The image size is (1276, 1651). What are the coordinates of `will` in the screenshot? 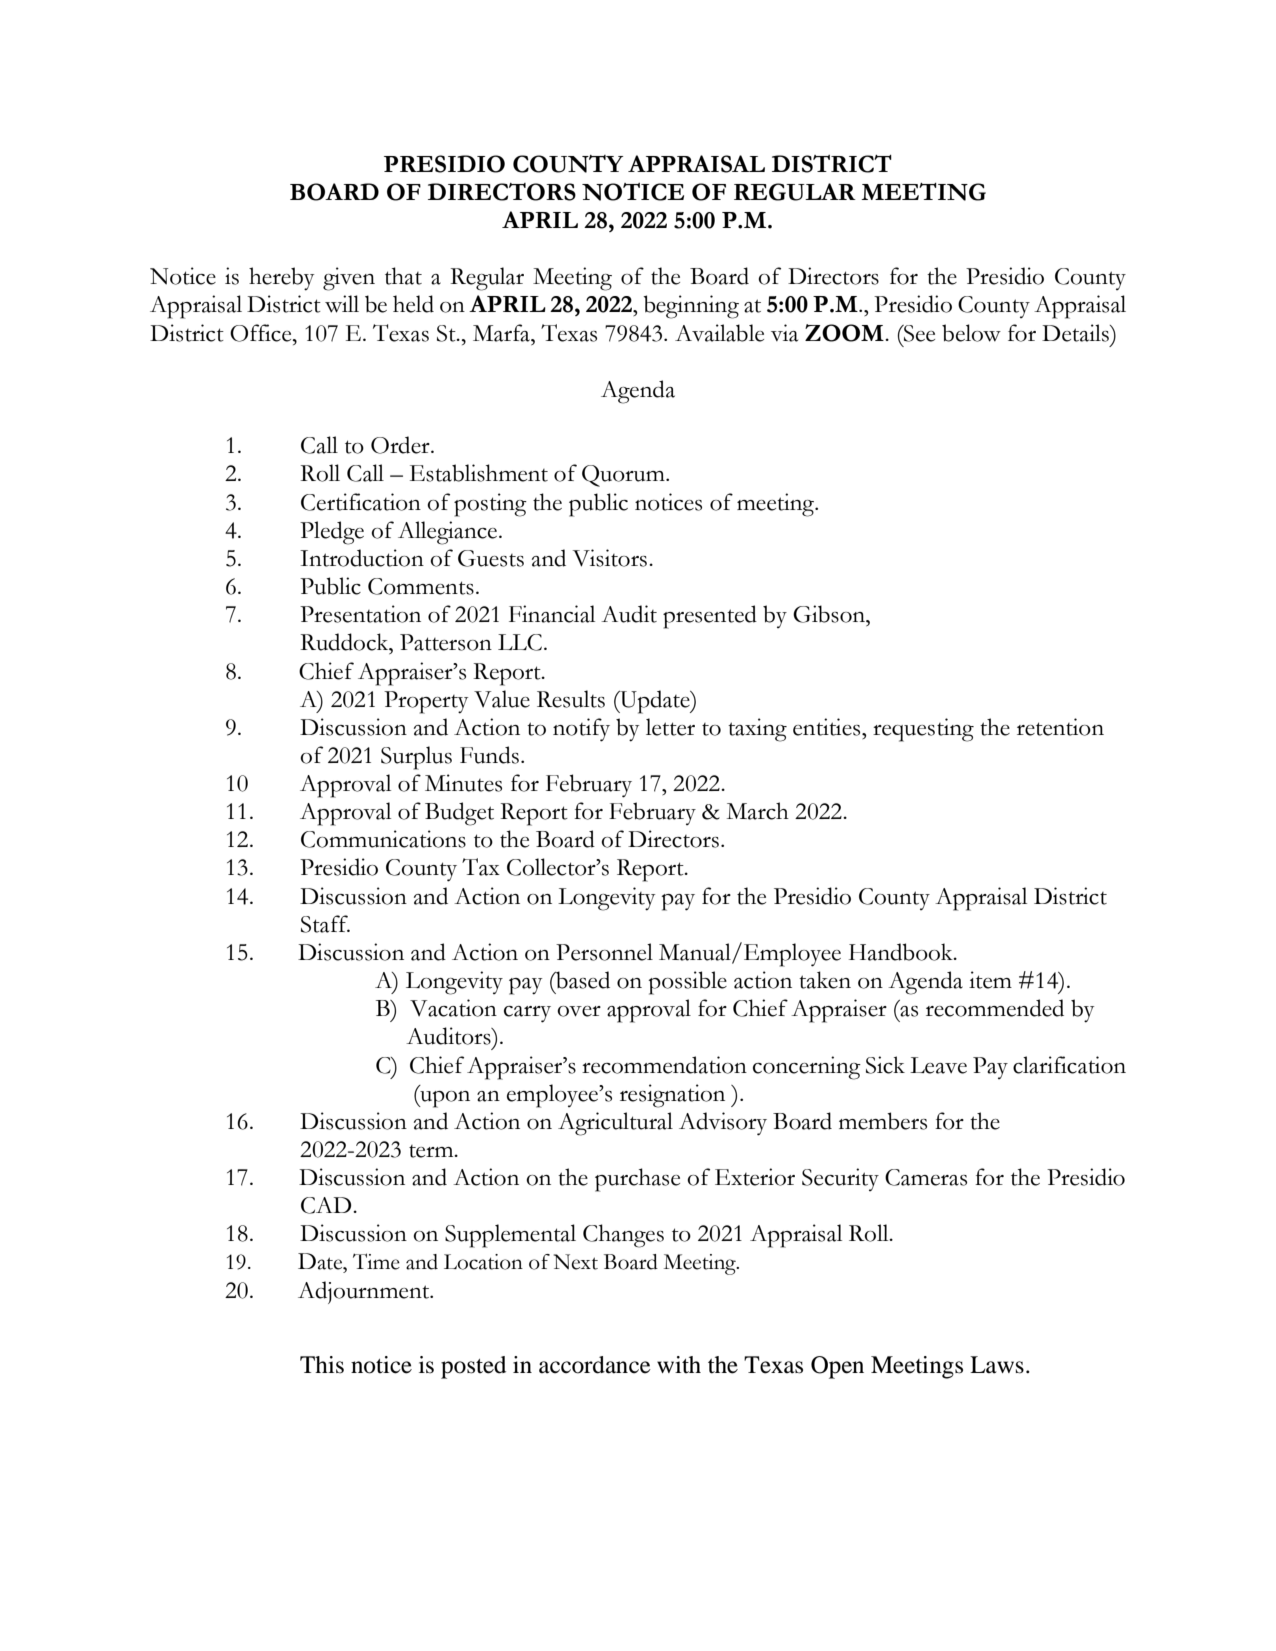 It's located at (342, 304).
